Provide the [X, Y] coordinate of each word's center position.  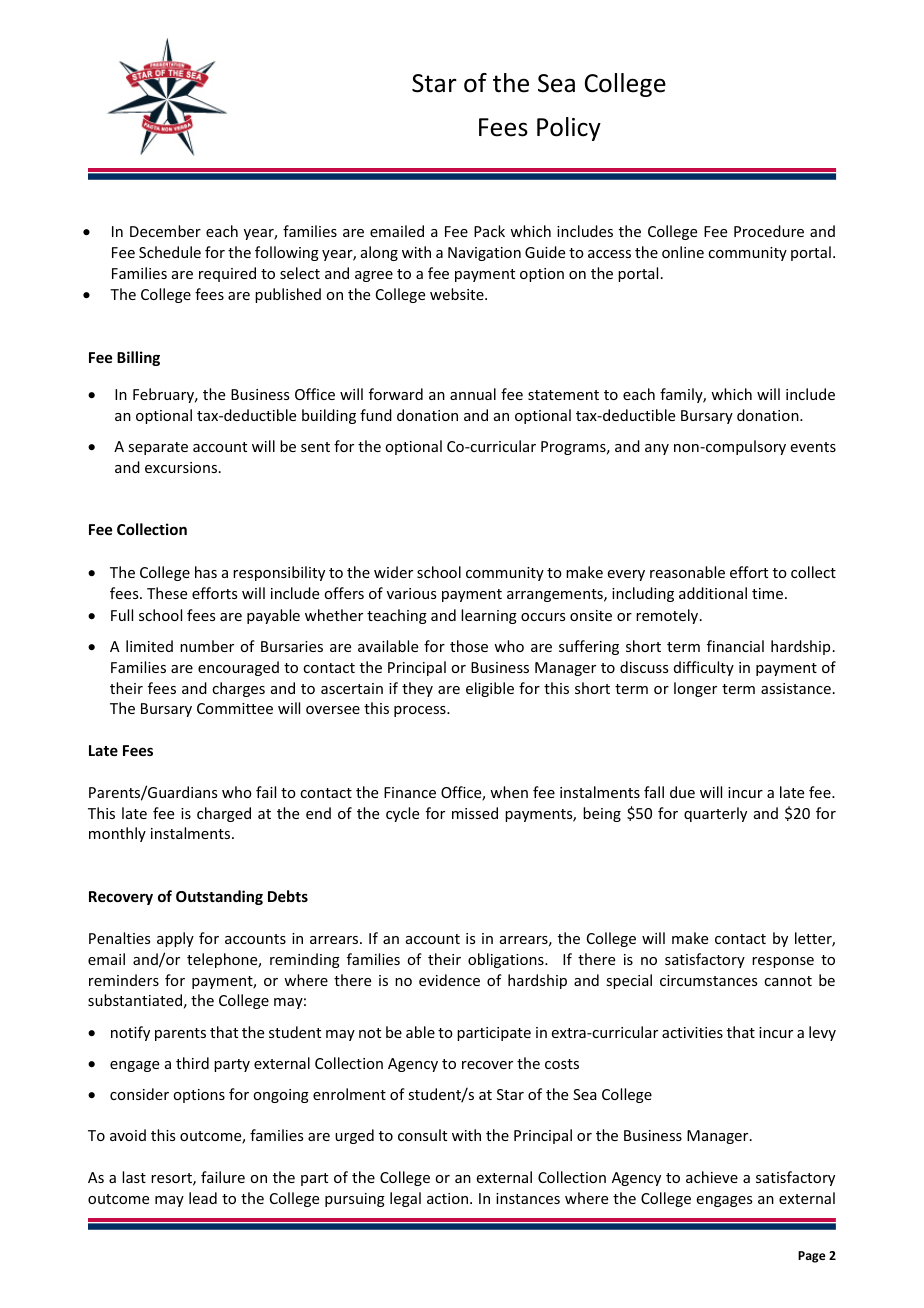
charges [238, 689]
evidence [449, 980]
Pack [489, 231]
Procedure [769, 231]
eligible [490, 689]
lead [203, 1198]
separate [158, 448]
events [813, 447]
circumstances [708, 980]
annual [473, 394]
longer [695, 689]
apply [175, 939]
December [165, 231]
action [449, 1198]
